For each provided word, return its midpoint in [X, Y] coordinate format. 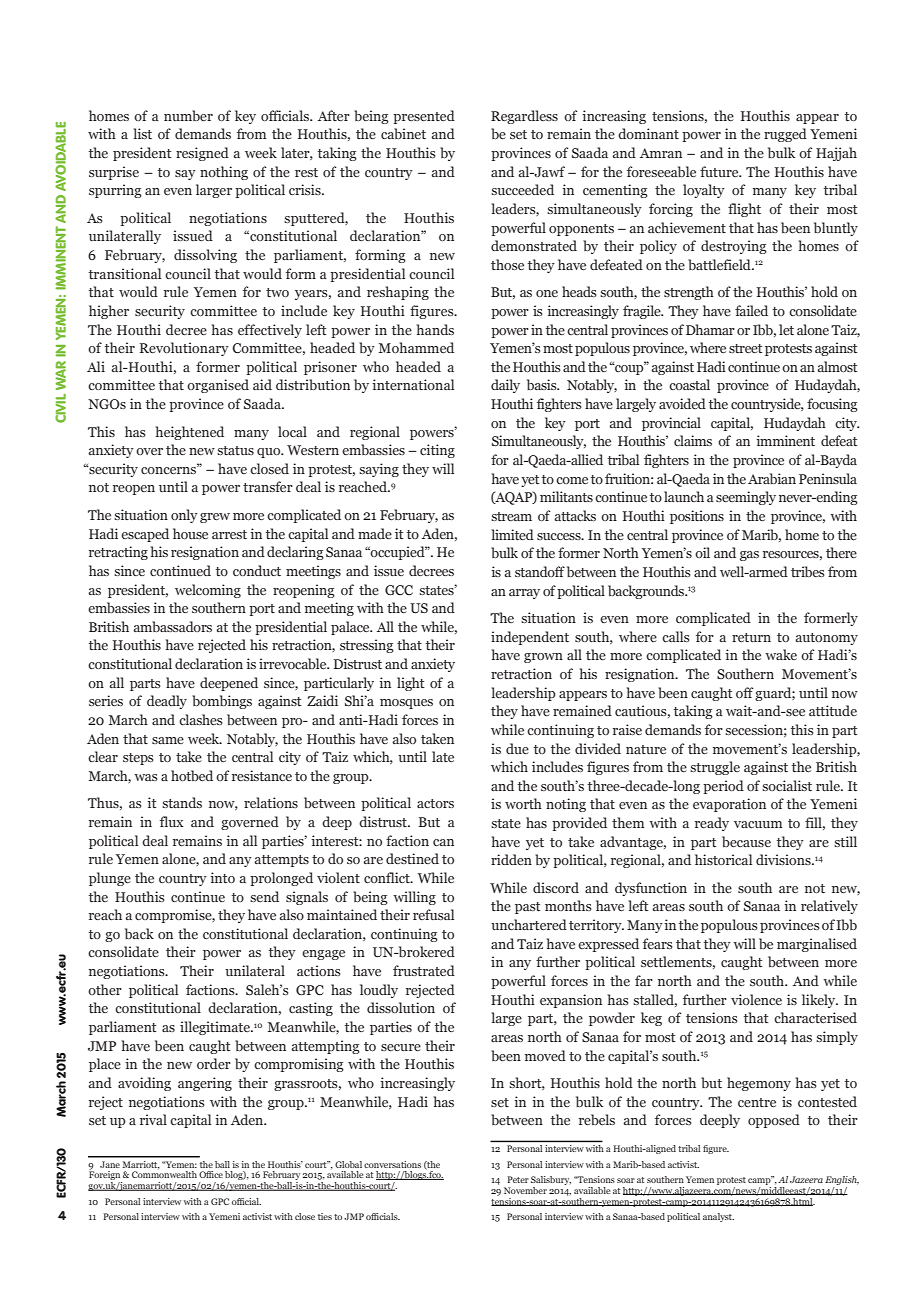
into [222, 877]
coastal [689, 384]
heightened [190, 433]
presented [424, 117]
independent [530, 638]
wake [781, 654]
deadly [167, 702]
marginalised [817, 945]
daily [505, 386]
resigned [202, 154]
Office [211, 1174]
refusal [433, 914]
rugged [785, 135]
